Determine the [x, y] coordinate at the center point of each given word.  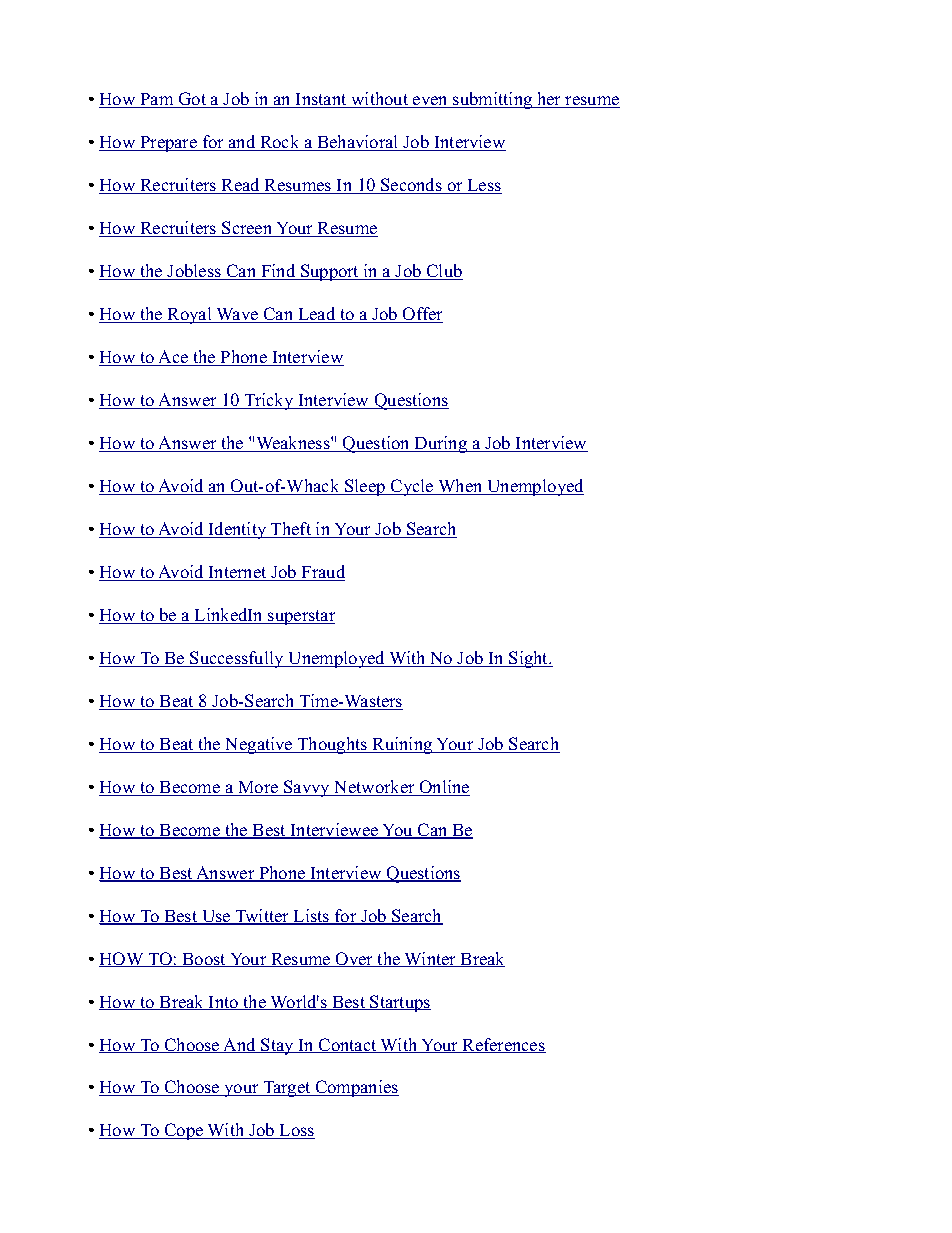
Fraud [322, 573]
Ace [173, 358]
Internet [238, 573]
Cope [184, 1131]
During [441, 444]
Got [192, 100]
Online [443, 788]
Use [216, 917]
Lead [317, 315]
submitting [493, 100]
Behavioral [358, 143]
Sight [529, 659]
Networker [374, 788]
